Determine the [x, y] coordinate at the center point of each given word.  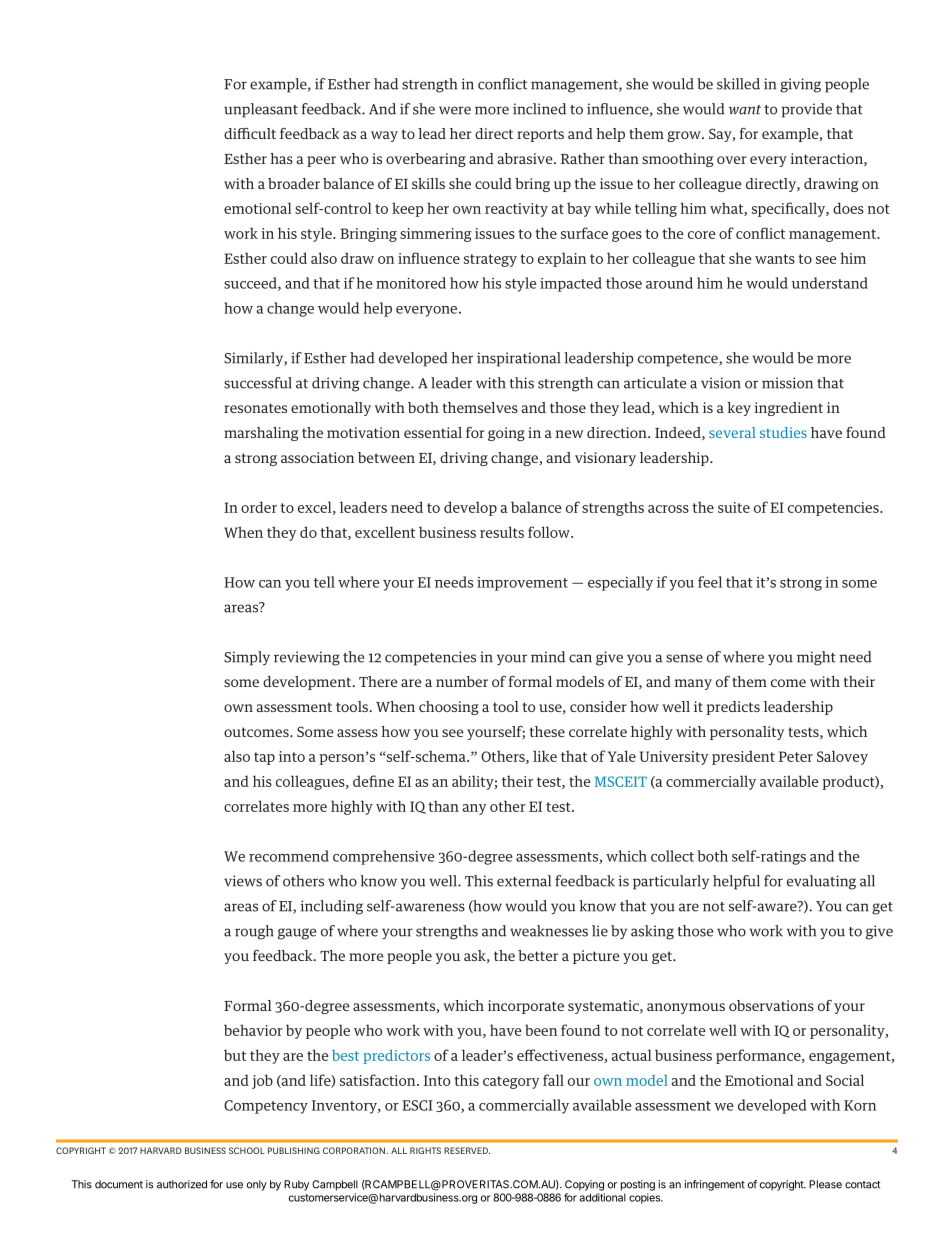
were [455, 110]
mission [787, 383]
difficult [250, 133]
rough [254, 932]
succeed [251, 284]
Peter [796, 756]
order [259, 507]
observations [771, 1005]
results [502, 532]
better [538, 955]
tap [264, 758]
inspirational [518, 359]
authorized [182, 1184]
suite [734, 507]
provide [806, 110]
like [545, 756]
